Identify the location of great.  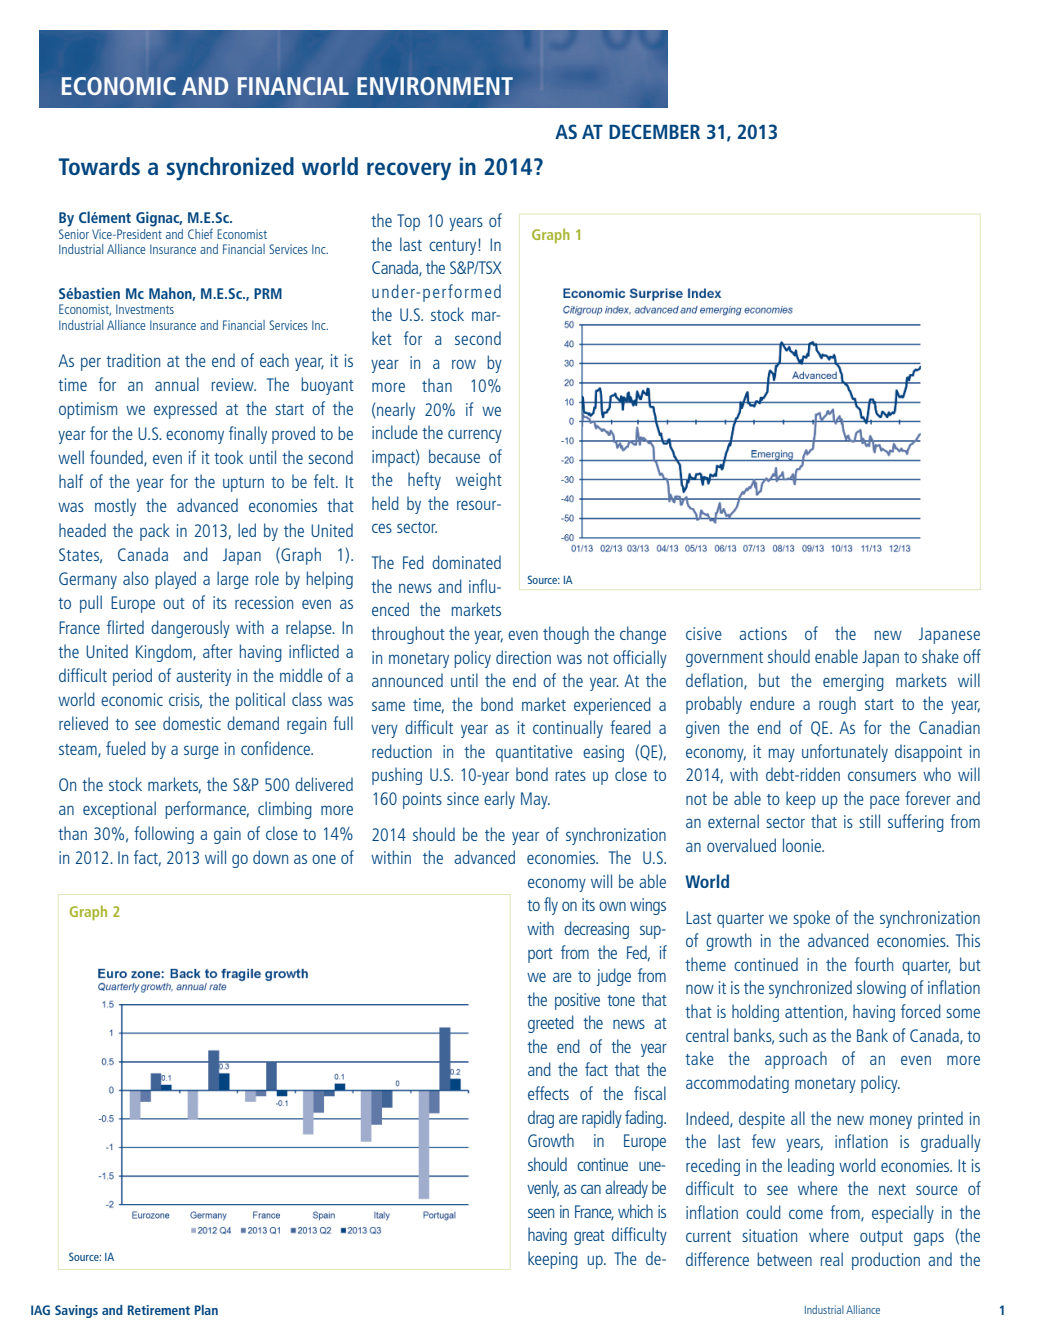
(589, 1237).
